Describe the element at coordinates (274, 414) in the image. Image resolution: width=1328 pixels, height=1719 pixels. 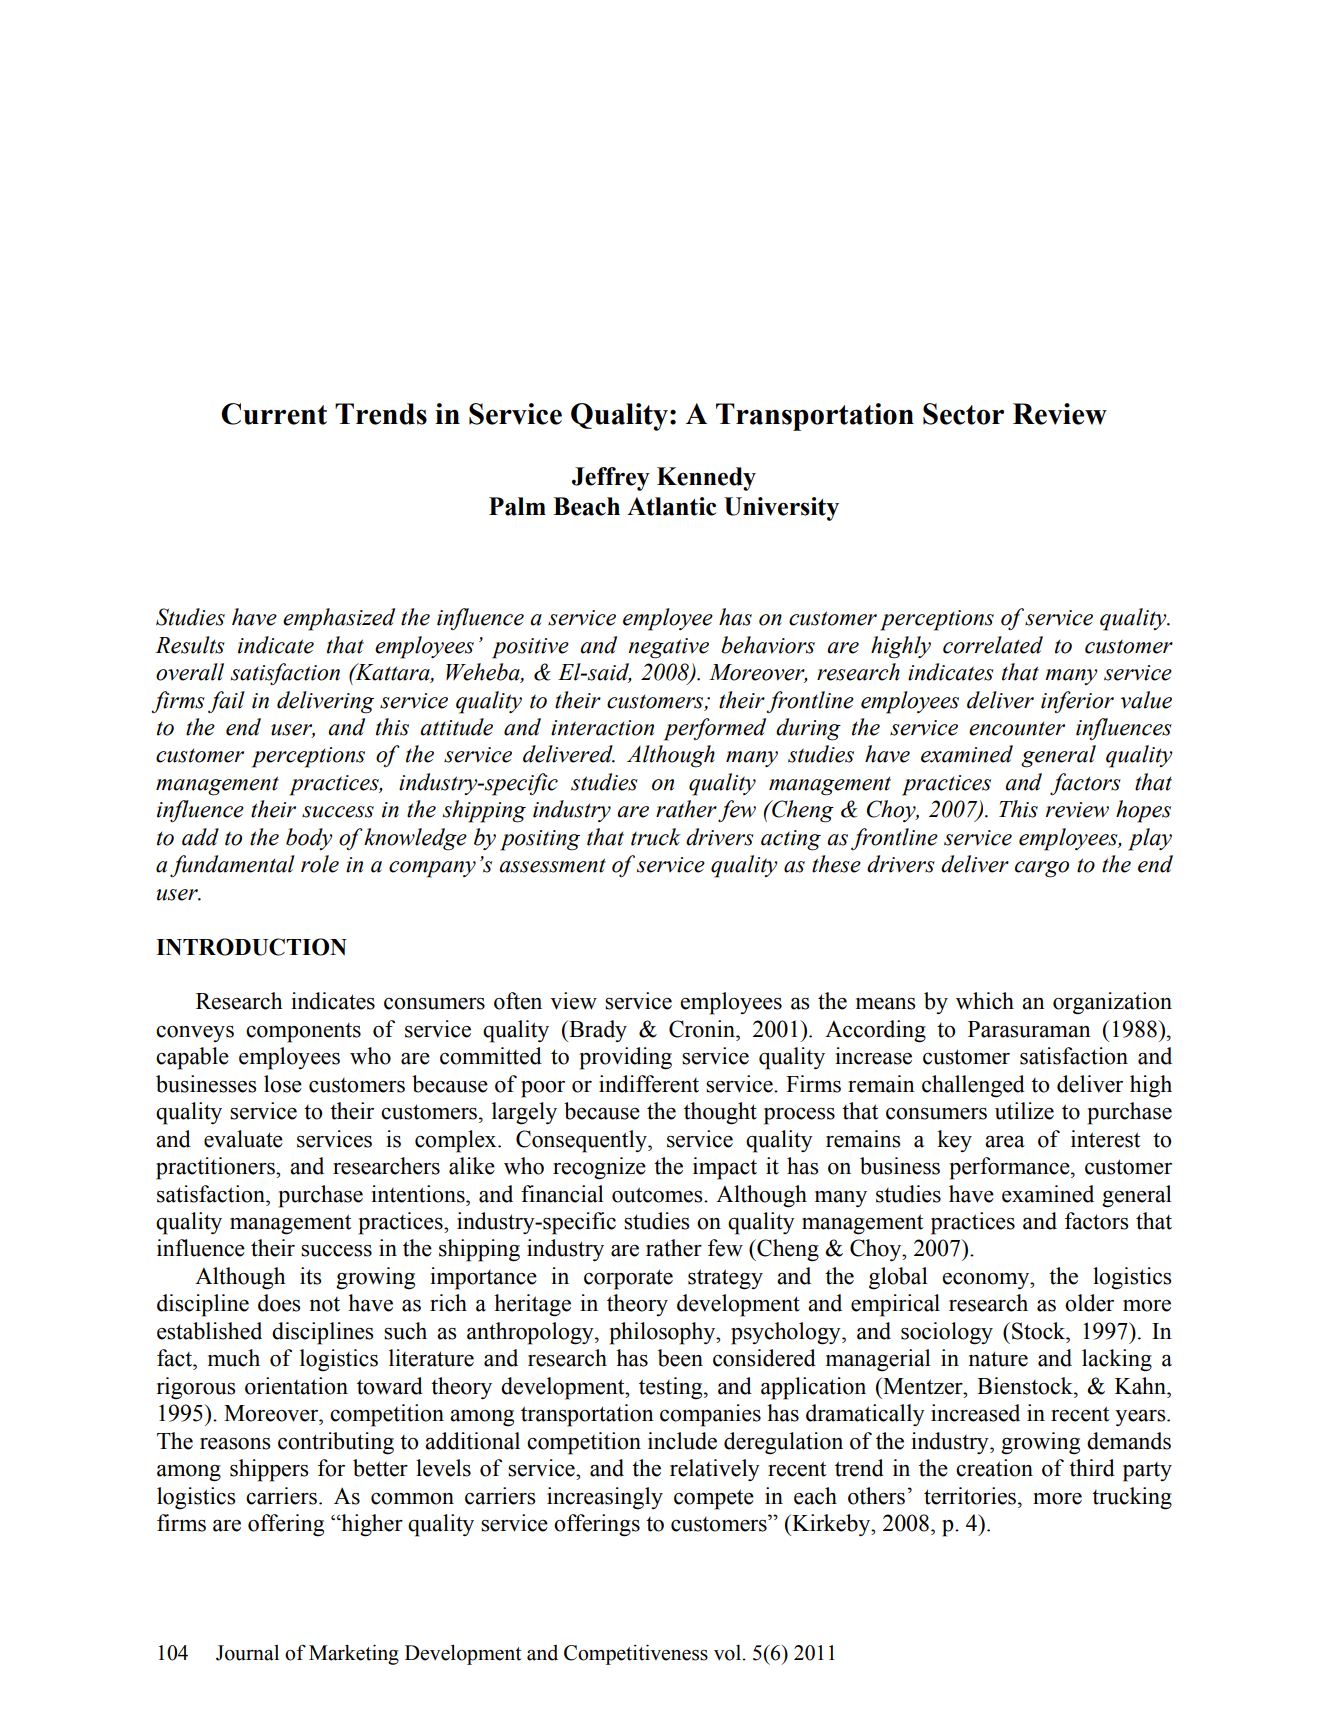
I see `Current` at that location.
